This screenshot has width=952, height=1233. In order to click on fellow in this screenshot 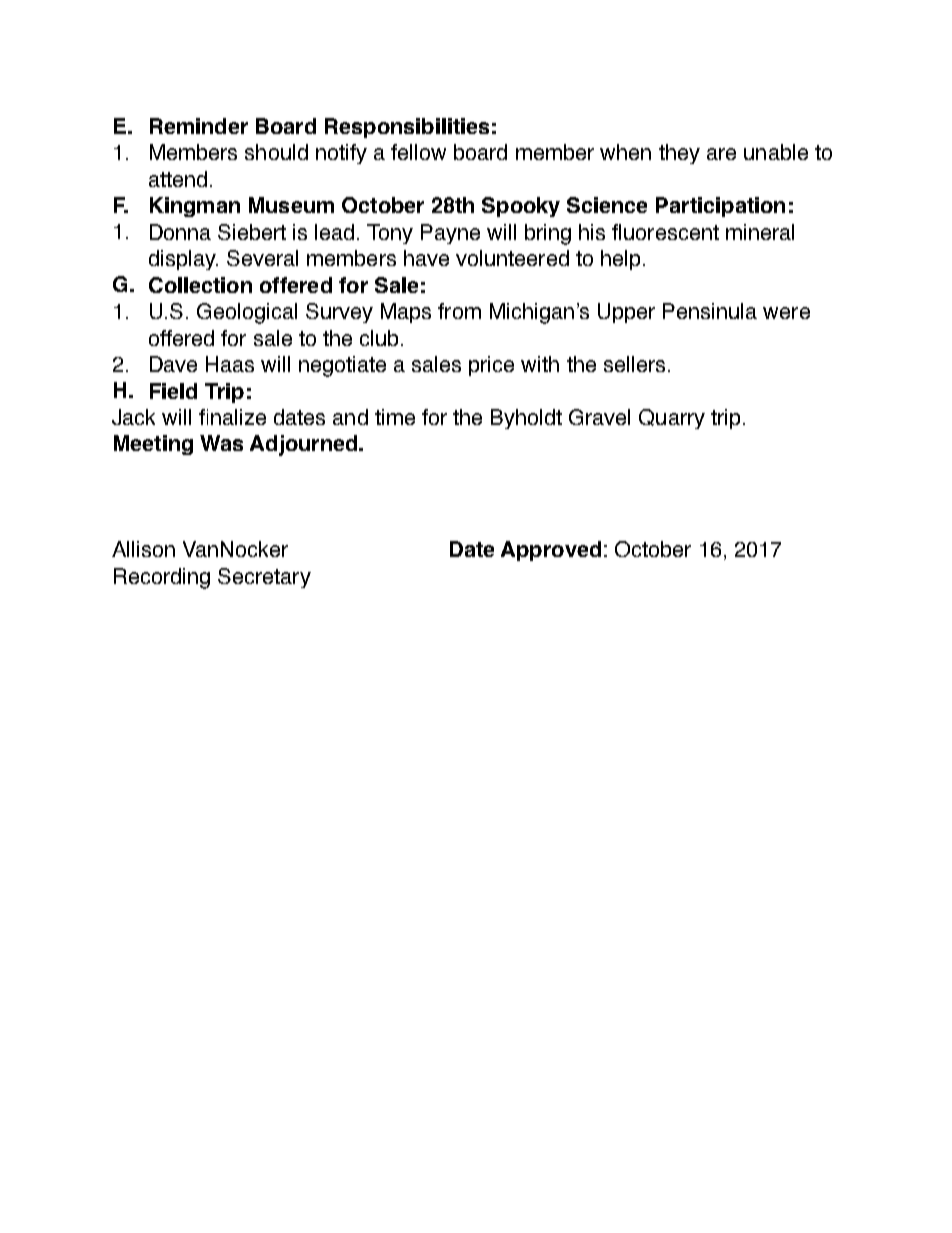, I will do `click(418, 152)`.
